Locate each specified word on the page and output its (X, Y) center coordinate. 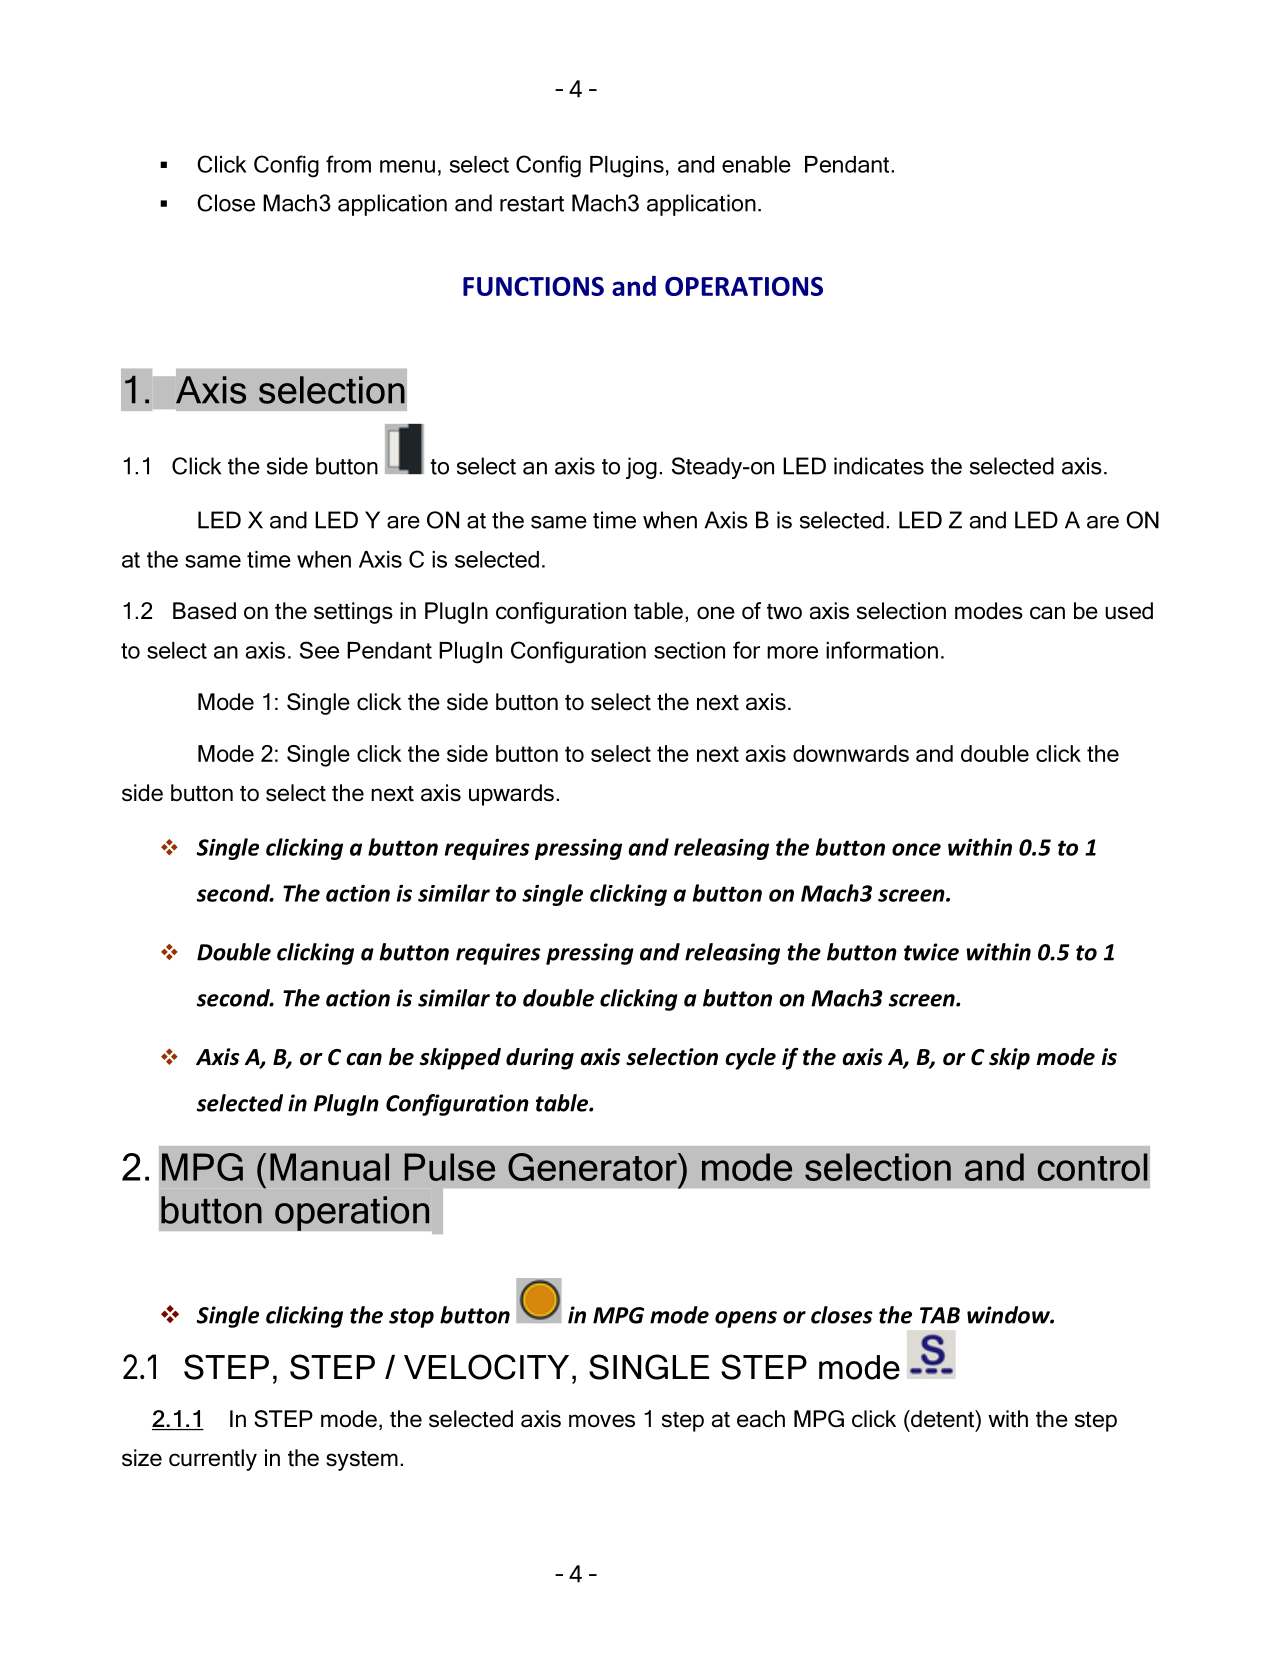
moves (602, 1421)
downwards (851, 753)
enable (756, 164)
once (916, 849)
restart (532, 204)
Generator (593, 1167)
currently (213, 1460)
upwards (511, 795)
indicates (879, 466)
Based (204, 611)
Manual (329, 1167)
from (348, 164)
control (1093, 1167)
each (761, 1419)
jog (641, 468)
